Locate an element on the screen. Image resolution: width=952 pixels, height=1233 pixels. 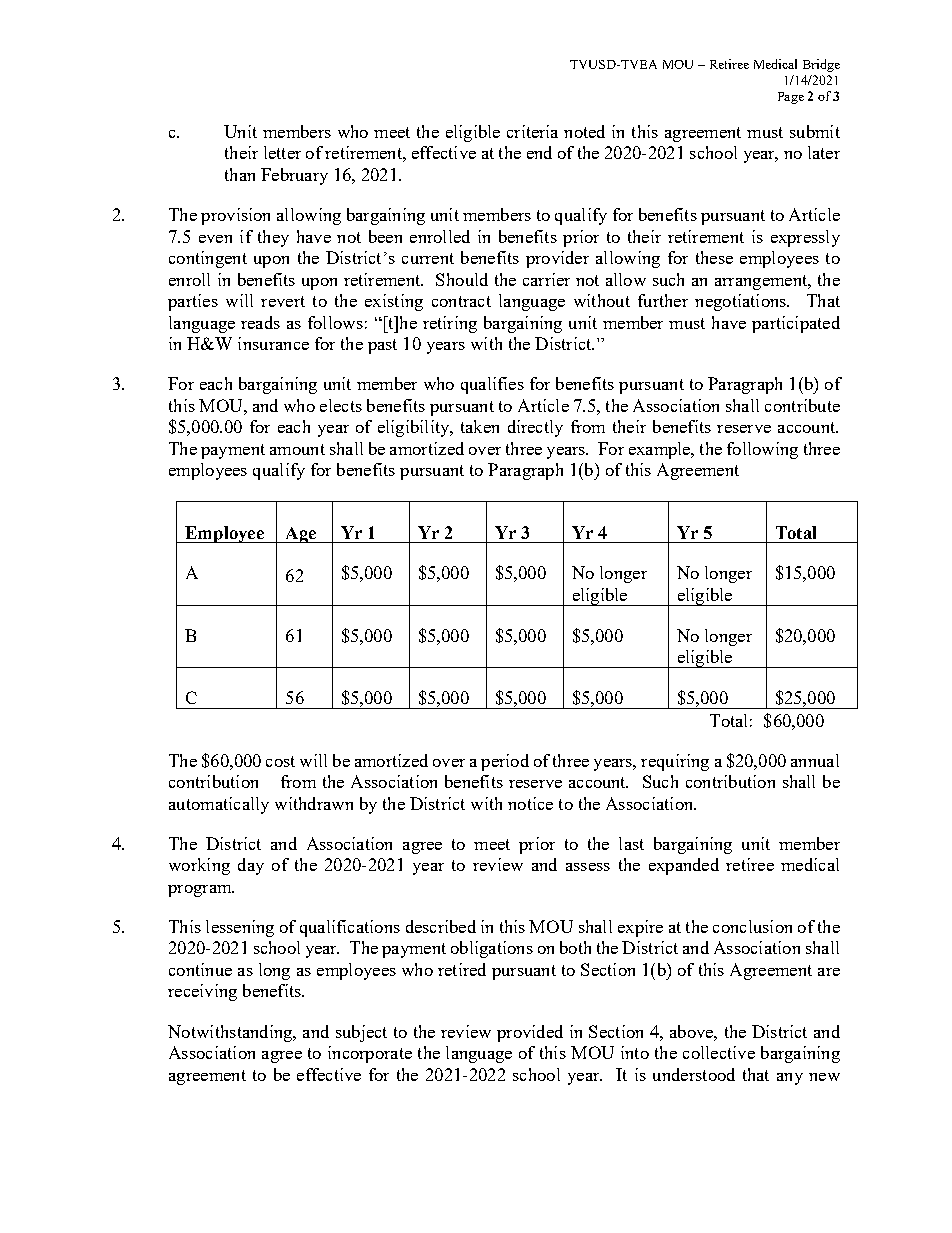
Page is located at coordinates (791, 98).
